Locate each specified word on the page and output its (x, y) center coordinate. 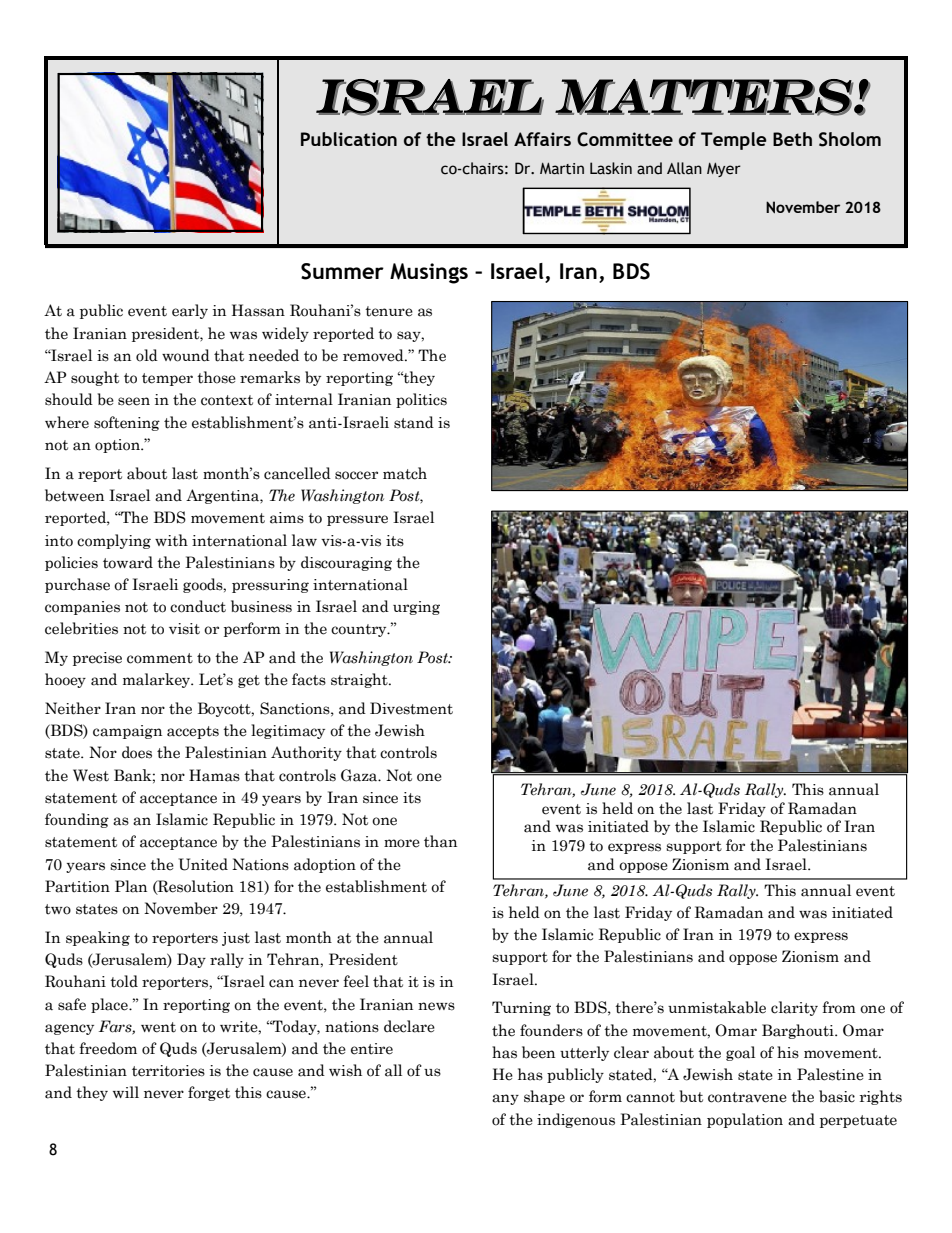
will (126, 1092)
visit (184, 629)
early (190, 311)
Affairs (542, 139)
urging (416, 608)
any (505, 1099)
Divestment (411, 708)
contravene (747, 1097)
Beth (792, 139)
